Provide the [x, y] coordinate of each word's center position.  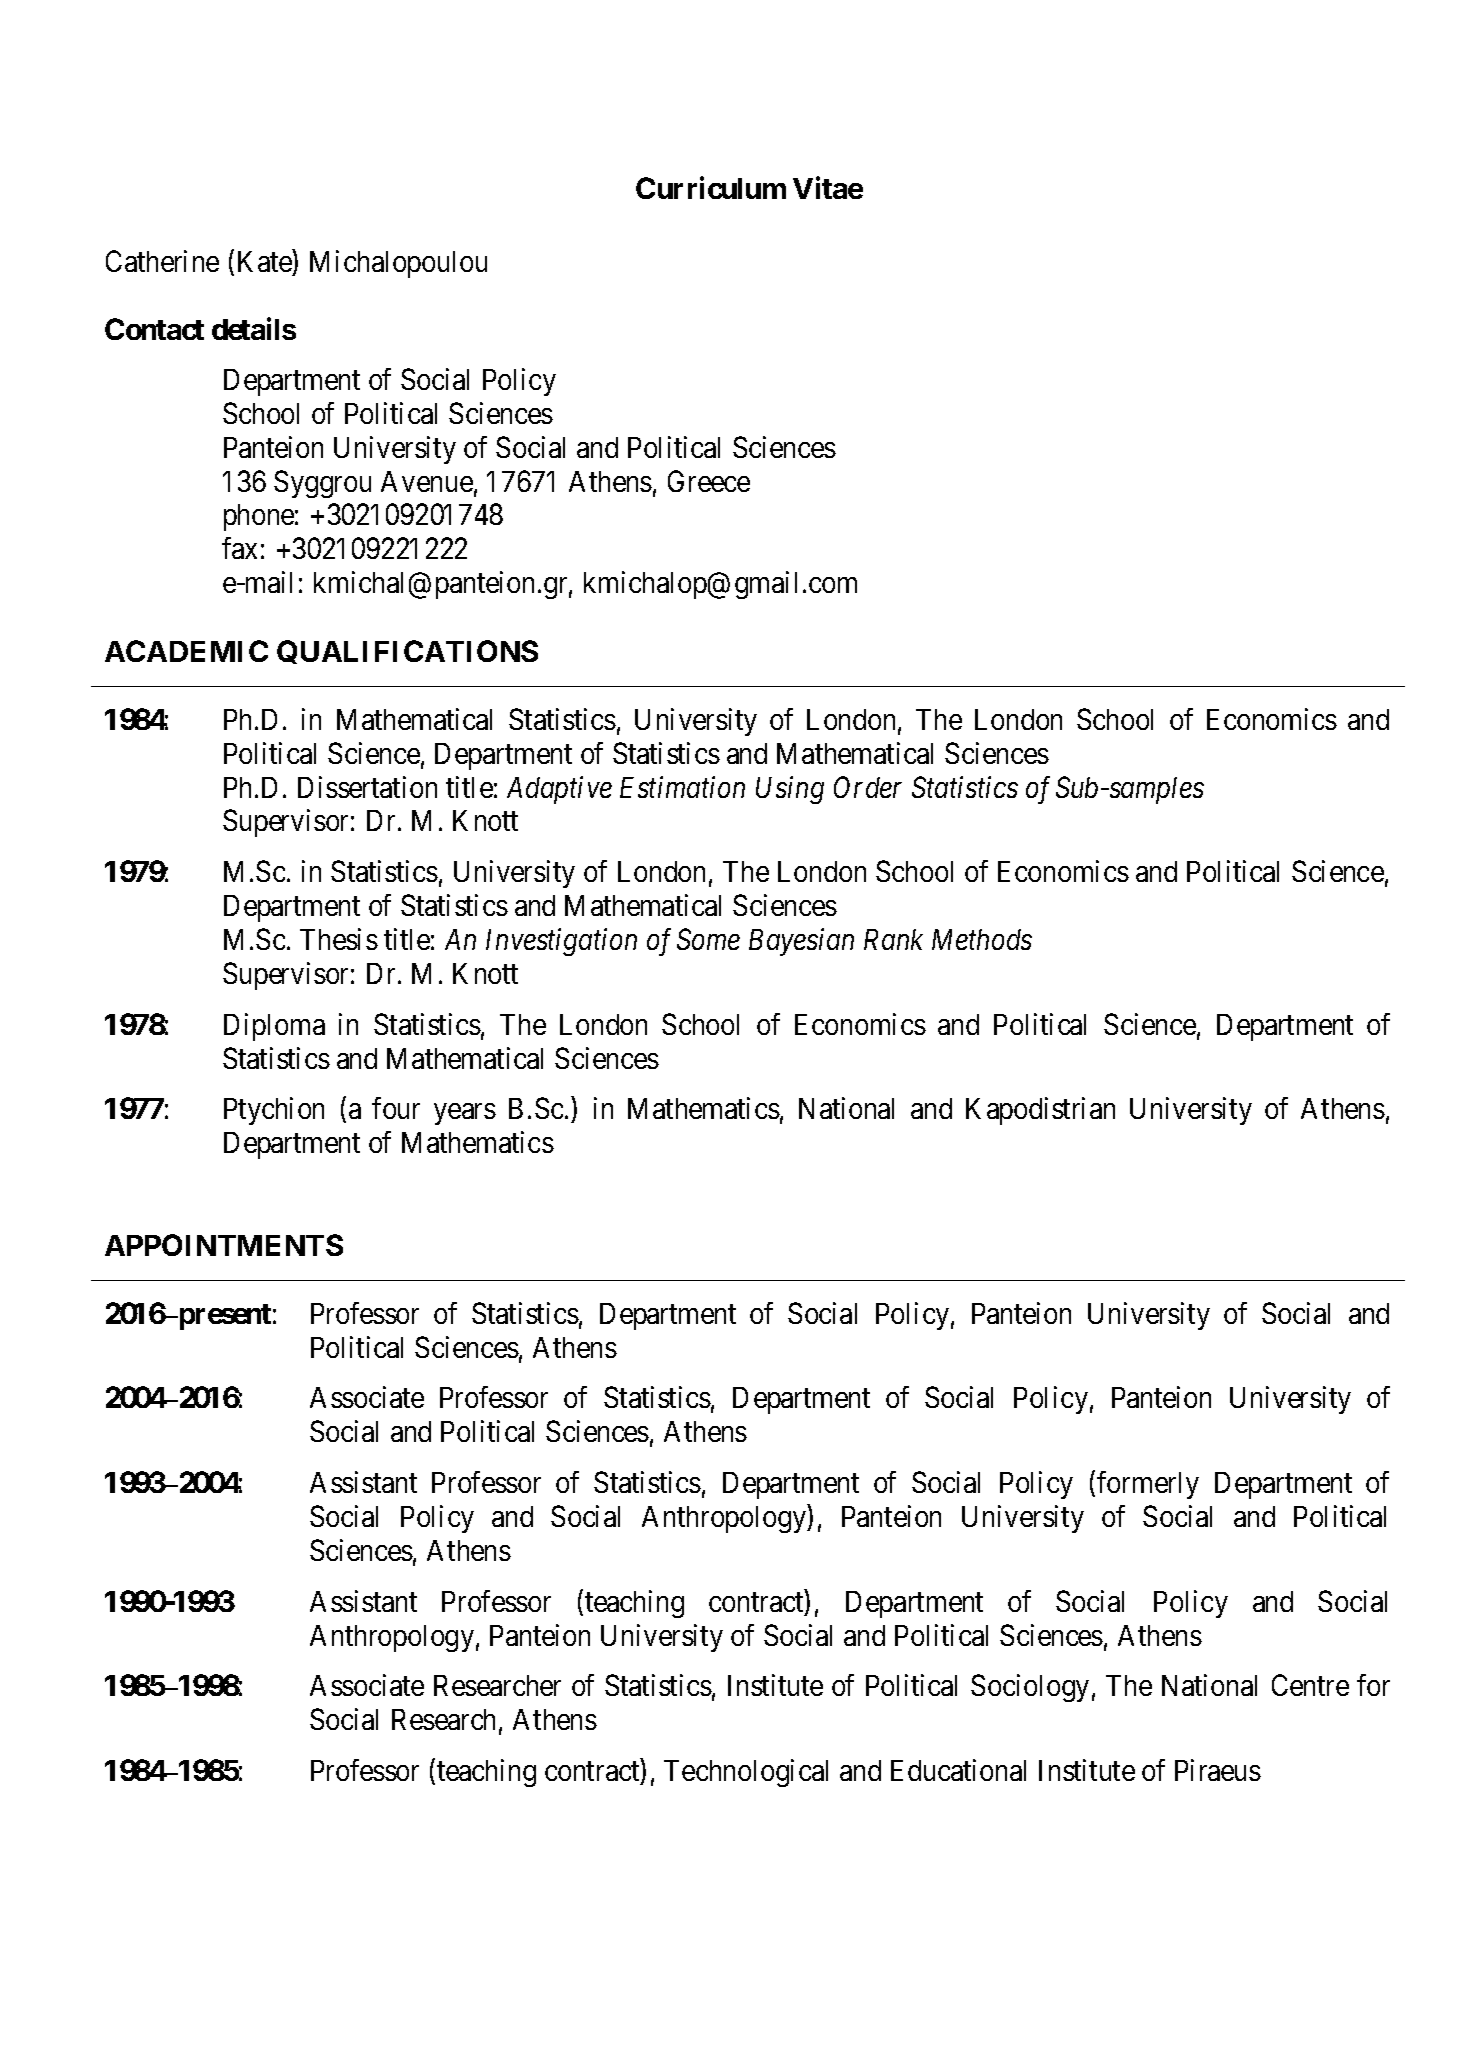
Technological [746, 1773]
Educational [958, 1770]
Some [708, 939]
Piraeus [1218, 1770]
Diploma [274, 1027]
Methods [982, 939]
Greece [709, 481]
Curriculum [711, 188]
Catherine [162, 261]
